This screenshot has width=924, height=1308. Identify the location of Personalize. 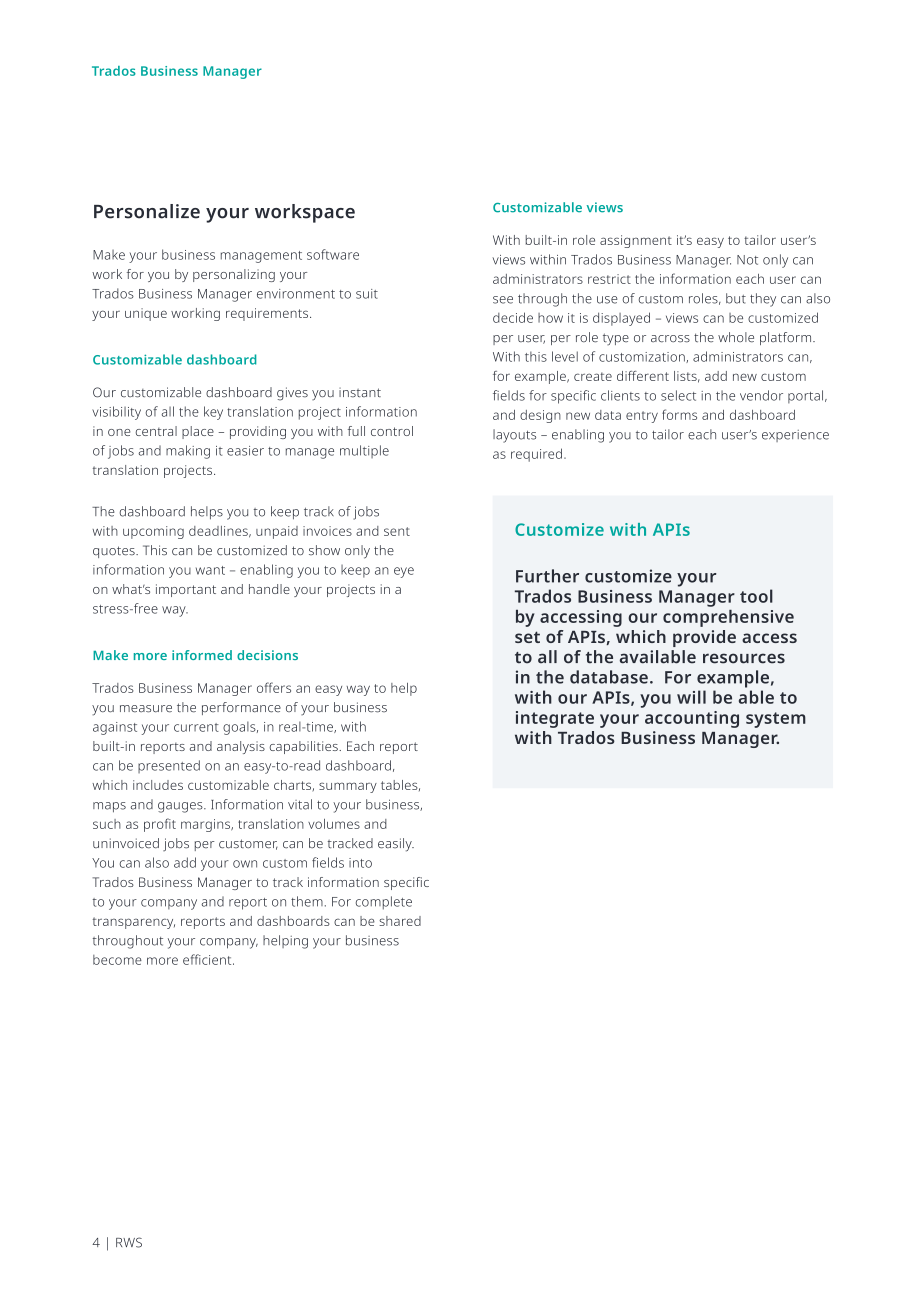
(147, 211).
